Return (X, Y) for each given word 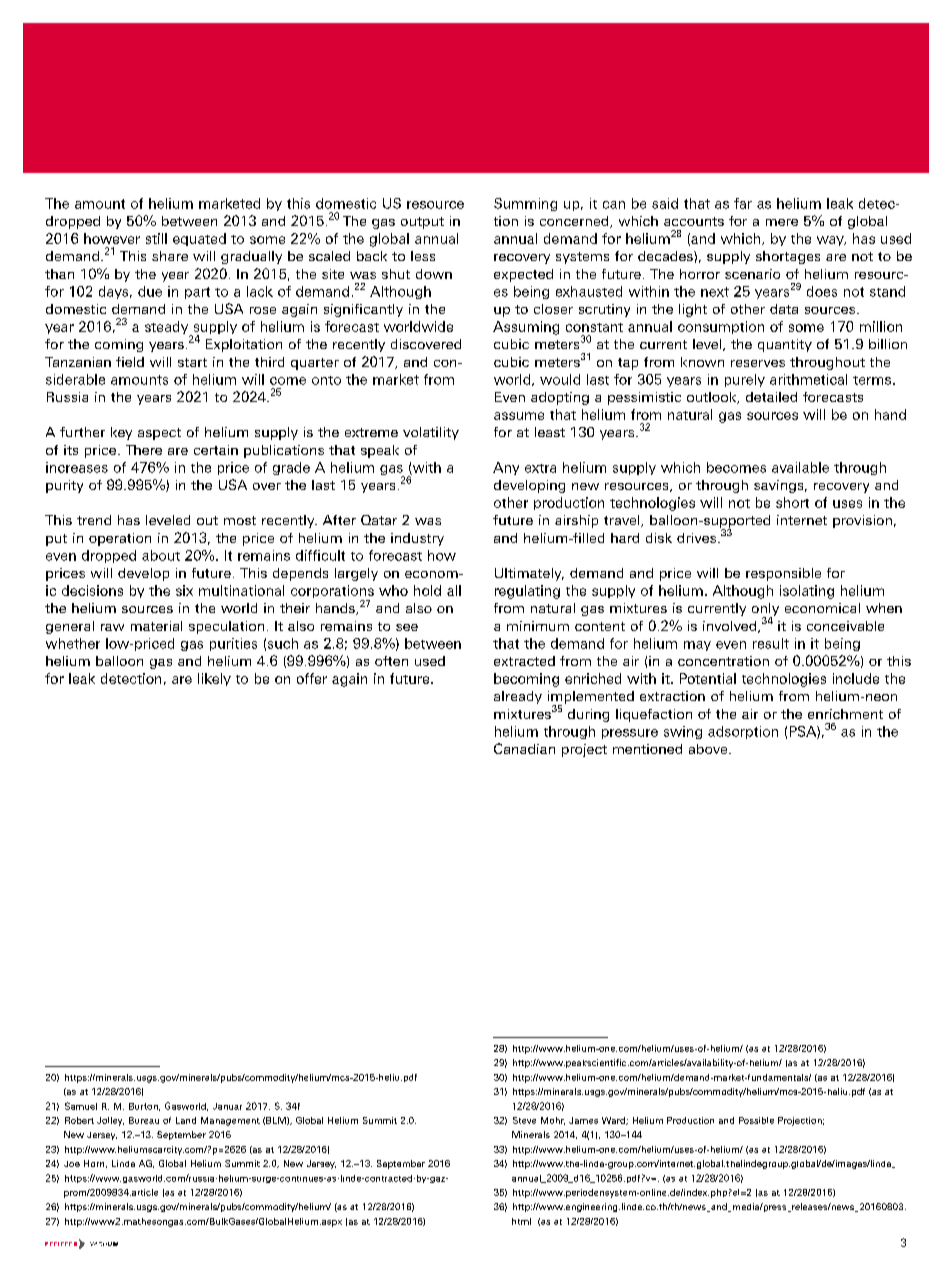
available (800, 467)
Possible (756, 1120)
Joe (72, 1164)
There (144, 450)
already (518, 697)
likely (214, 679)
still (156, 238)
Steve (524, 1120)
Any (506, 468)
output (422, 223)
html (521, 1221)
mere (782, 222)
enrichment (845, 714)
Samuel (81, 1106)
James (583, 1120)
